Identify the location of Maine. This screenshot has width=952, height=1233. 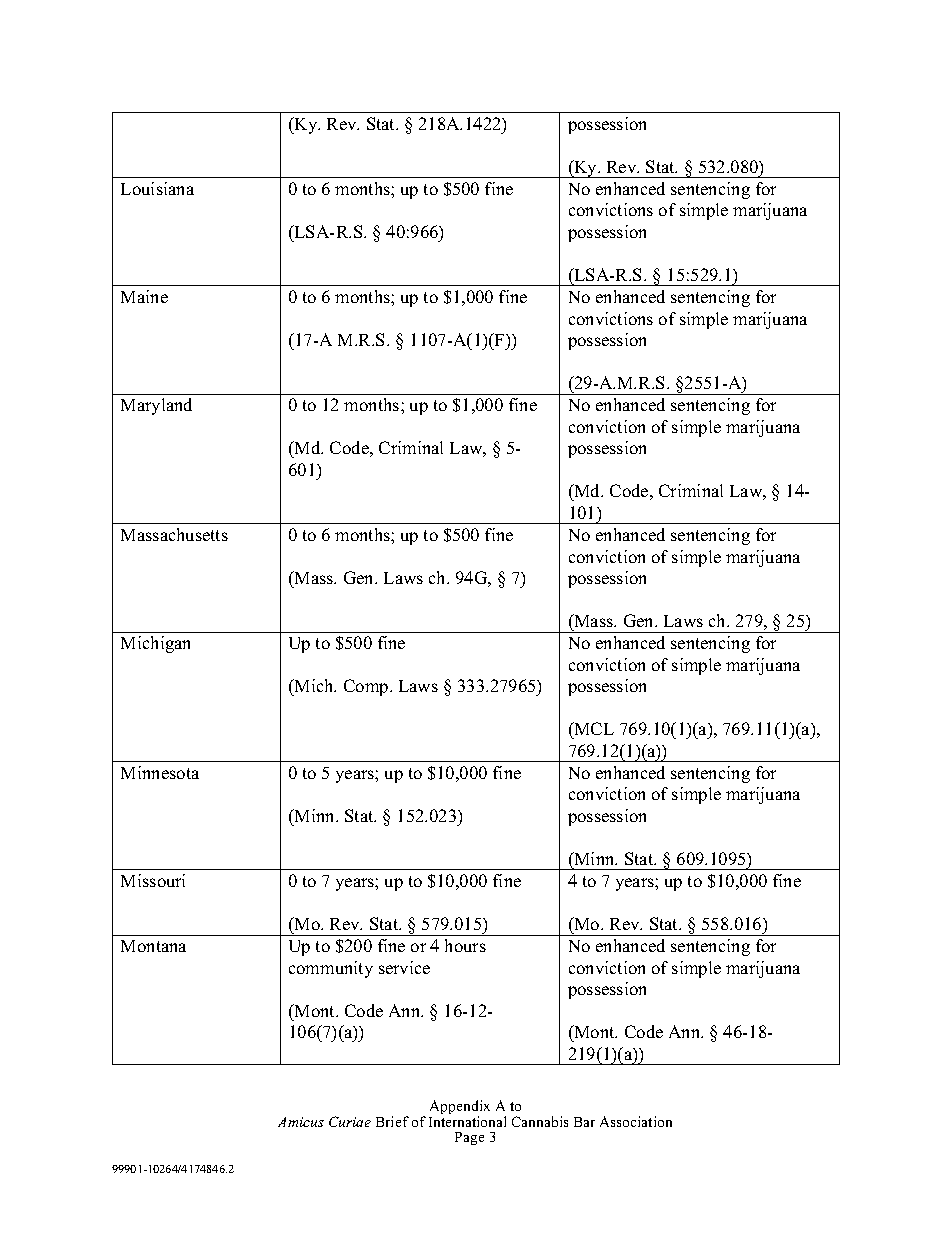
(144, 296).
